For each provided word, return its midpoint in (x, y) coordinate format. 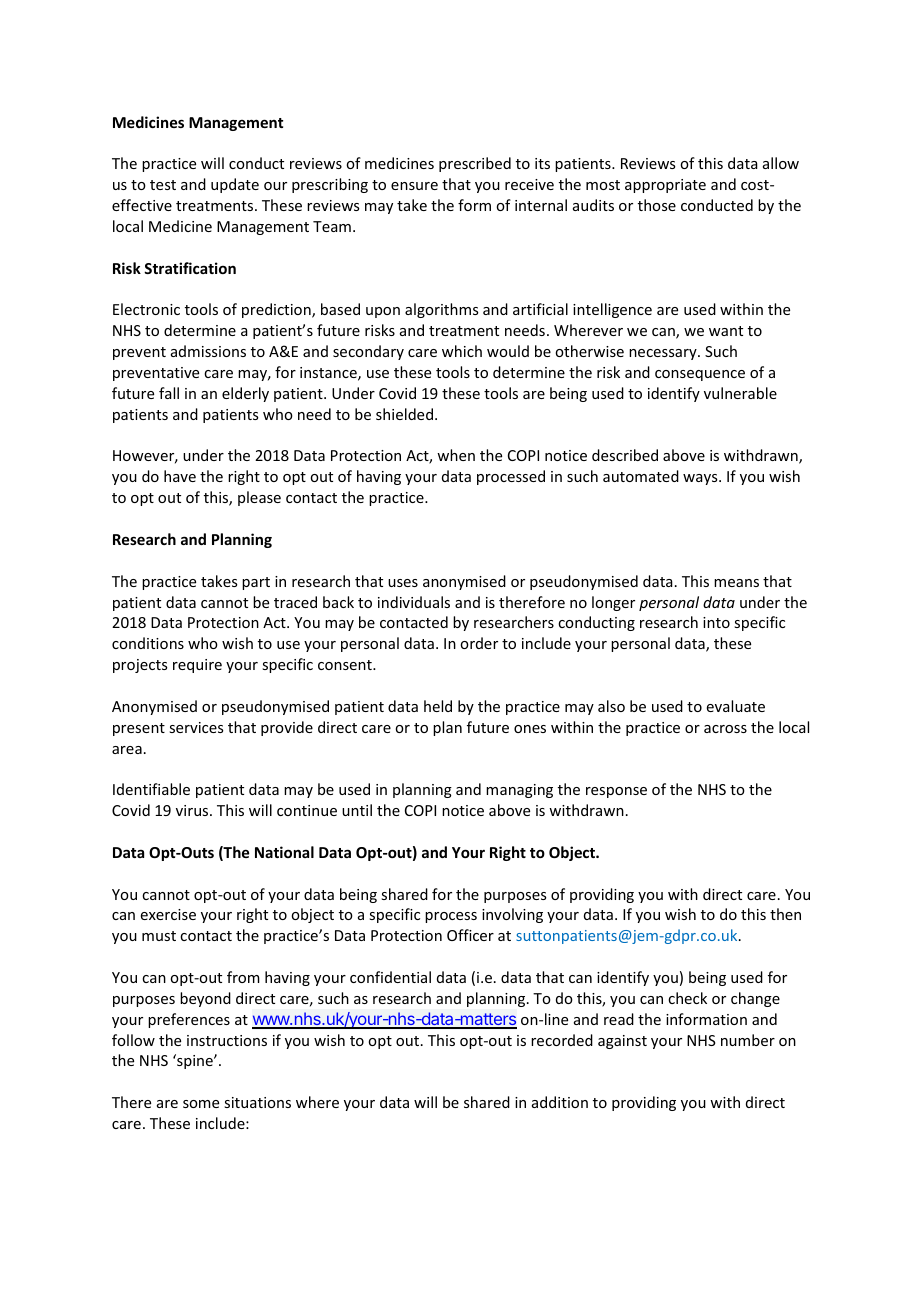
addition (560, 1102)
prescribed (475, 164)
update (235, 185)
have (180, 476)
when (456, 455)
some (201, 1104)
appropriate (665, 186)
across (725, 729)
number (748, 1040)
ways (701, 479)
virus (193, 810)
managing (519, 791)
